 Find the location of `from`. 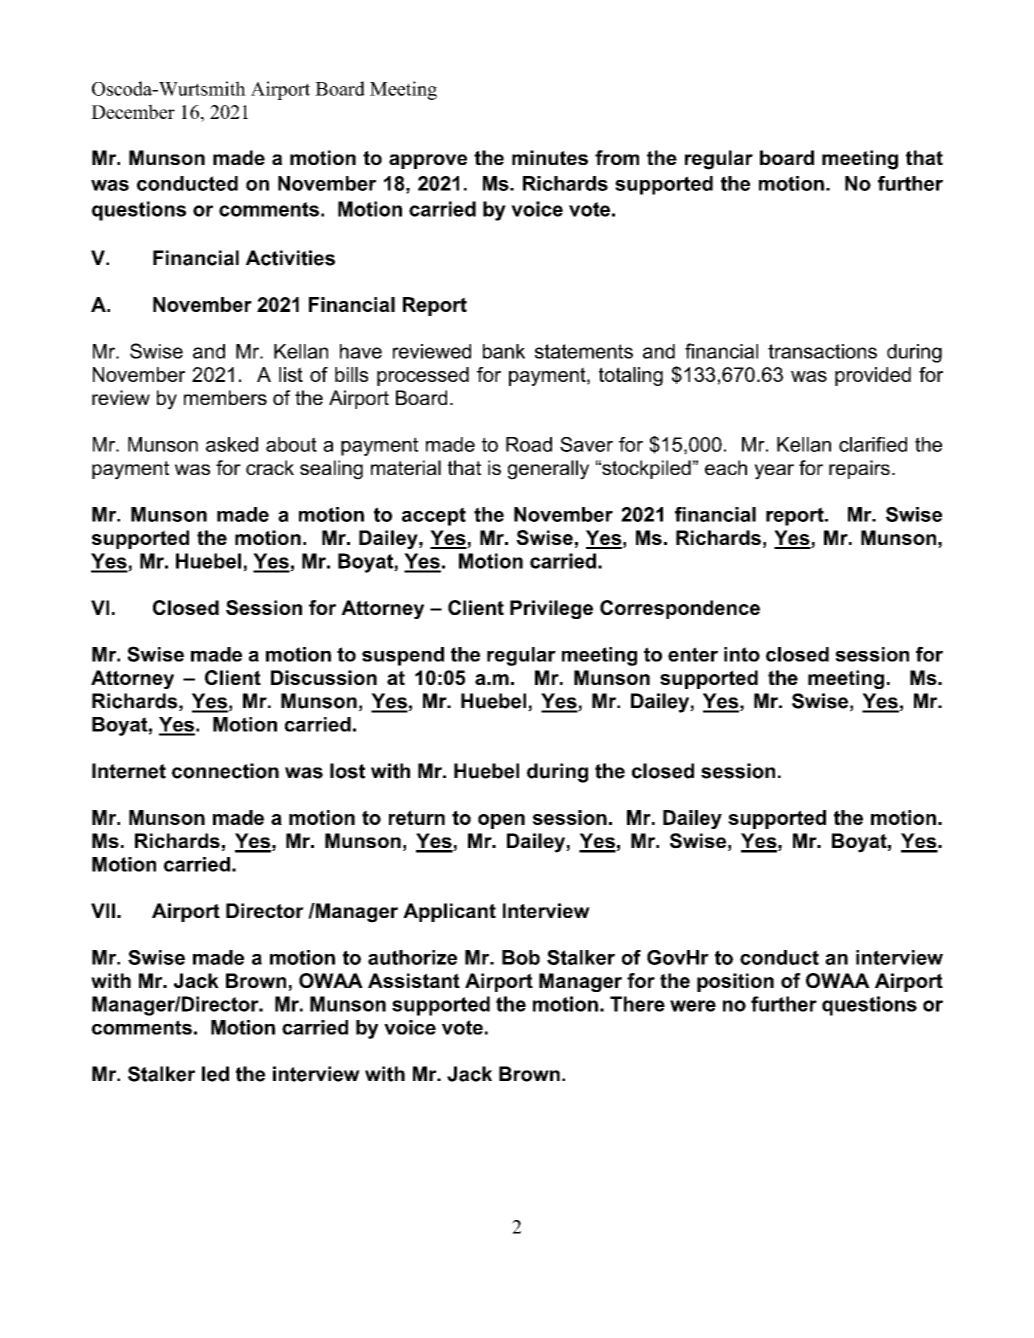

from is located at coordinates (617, 157).
